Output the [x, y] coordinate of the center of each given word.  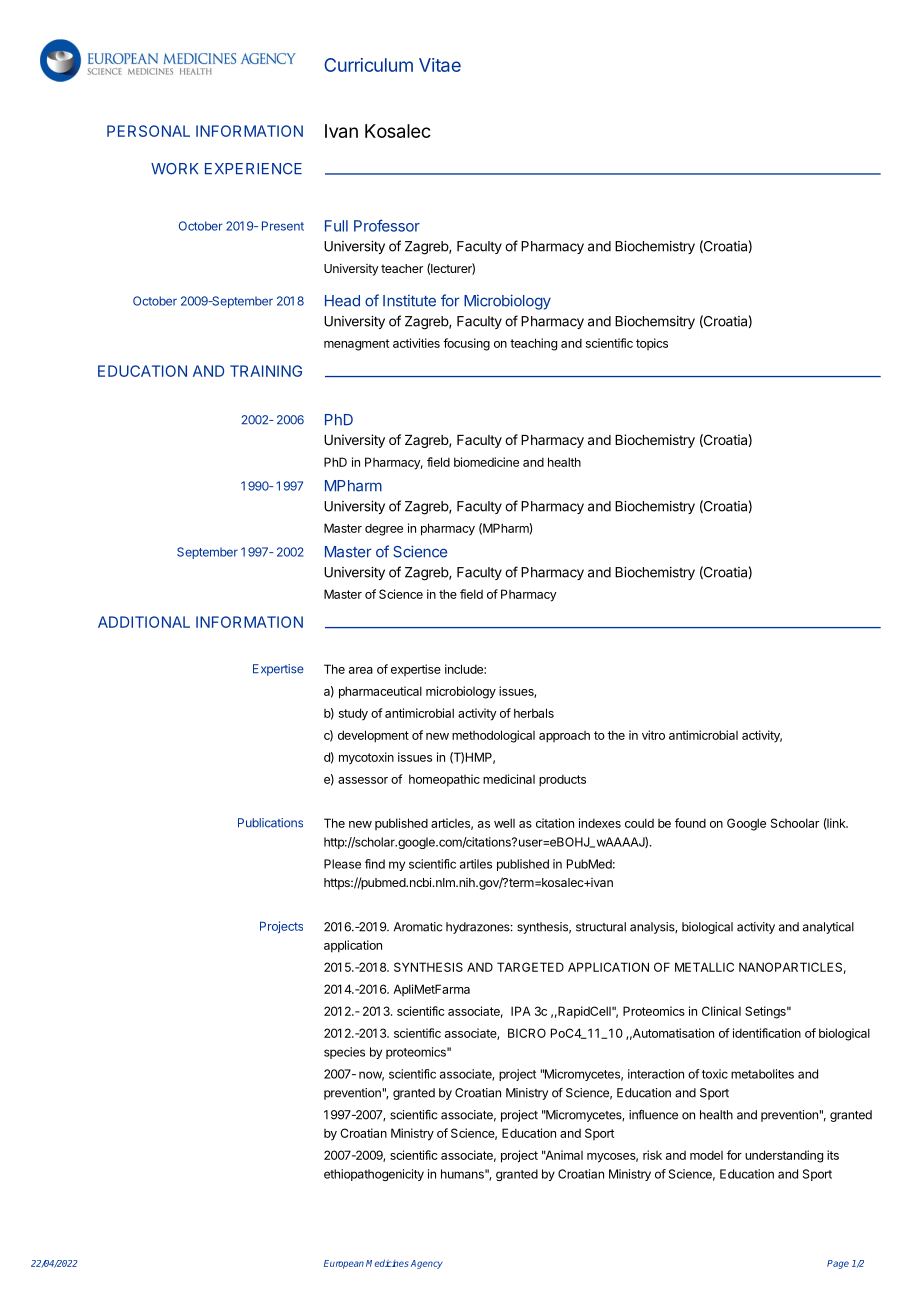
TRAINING [266, 371]
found [690, 823]
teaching [533, 344]
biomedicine [486, 462]
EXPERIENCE [253, 169]
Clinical [721, 1011]
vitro [653, 735]
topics [652, 344]
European [344, 1264]
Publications [270, 823]
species [344, 1053]
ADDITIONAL [144, 622]
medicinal [509, 779]
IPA [521, 1011]
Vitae [440, 65]
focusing [466, 344]
